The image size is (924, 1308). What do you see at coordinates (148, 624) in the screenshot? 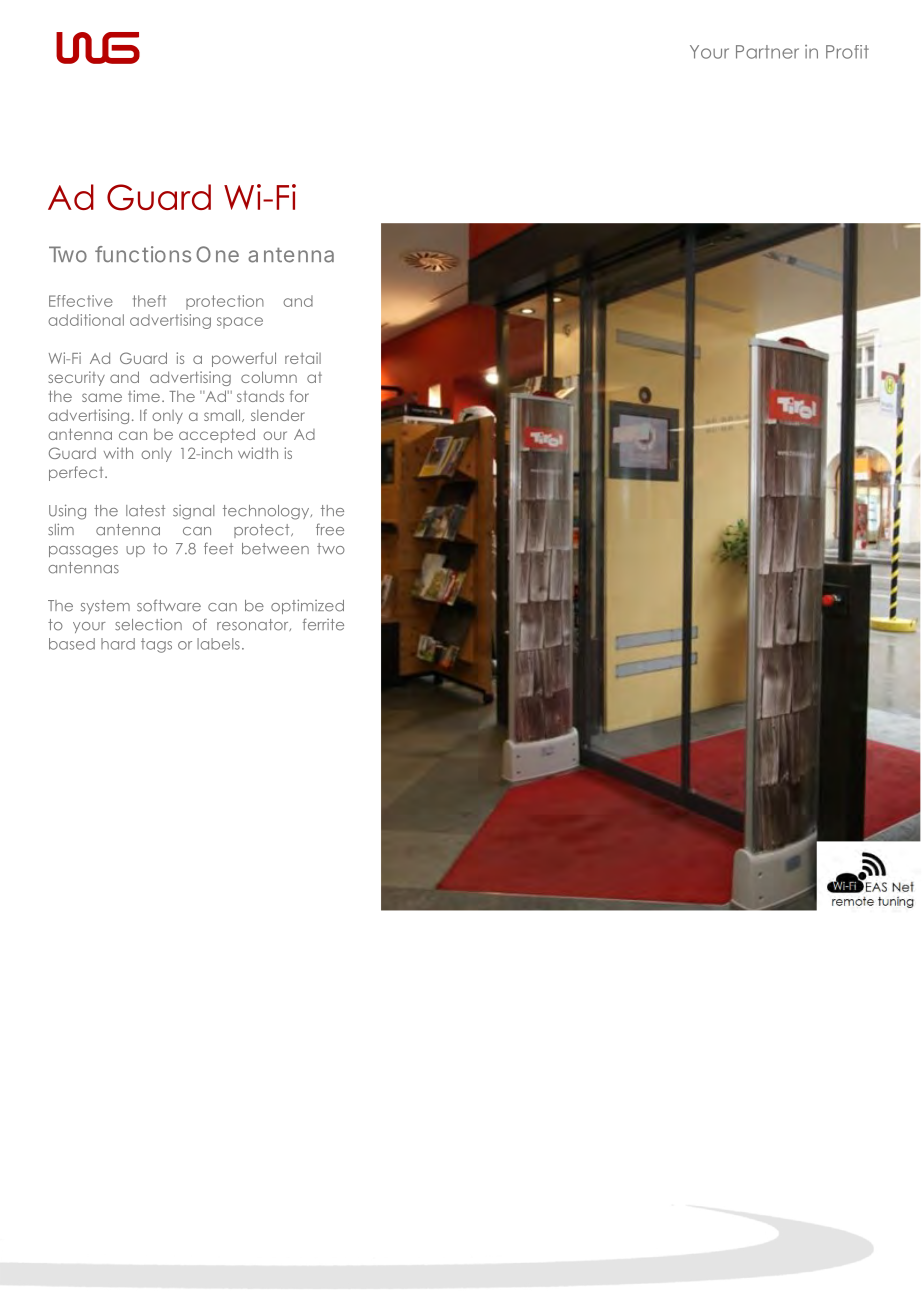
I see `selection` at bounding box center [148, 624].
